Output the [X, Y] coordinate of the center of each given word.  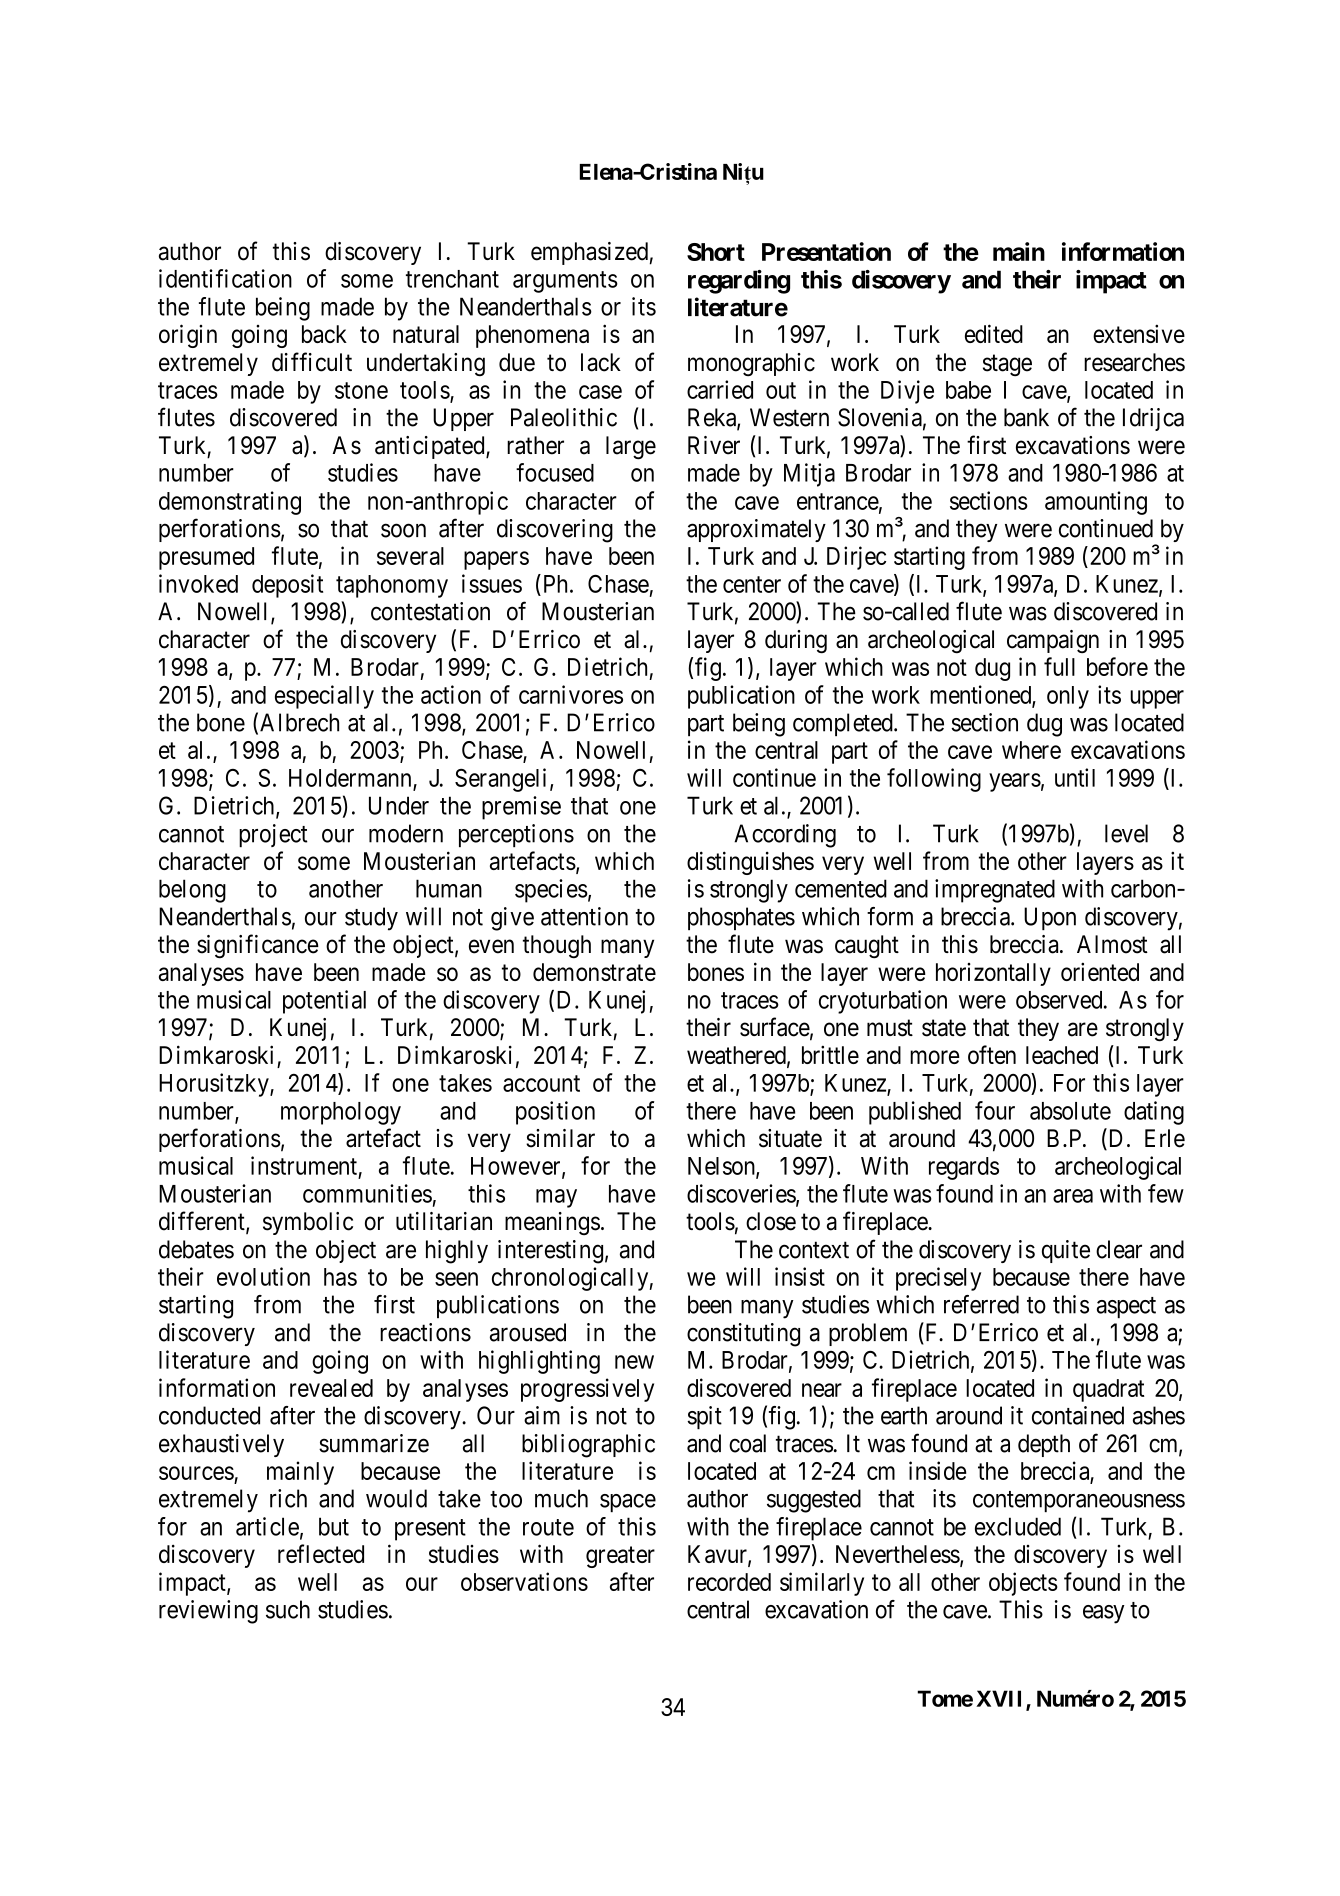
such [288, 1609]
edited [994, 333]
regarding [739, 282]
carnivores [571, 694]
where [1031, 750]
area [1073, 1196]
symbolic [308, 1223]
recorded [729, 1582]
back [324, 334]
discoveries [742, 1194]
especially [324, 697]
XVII [1001, 1700]
